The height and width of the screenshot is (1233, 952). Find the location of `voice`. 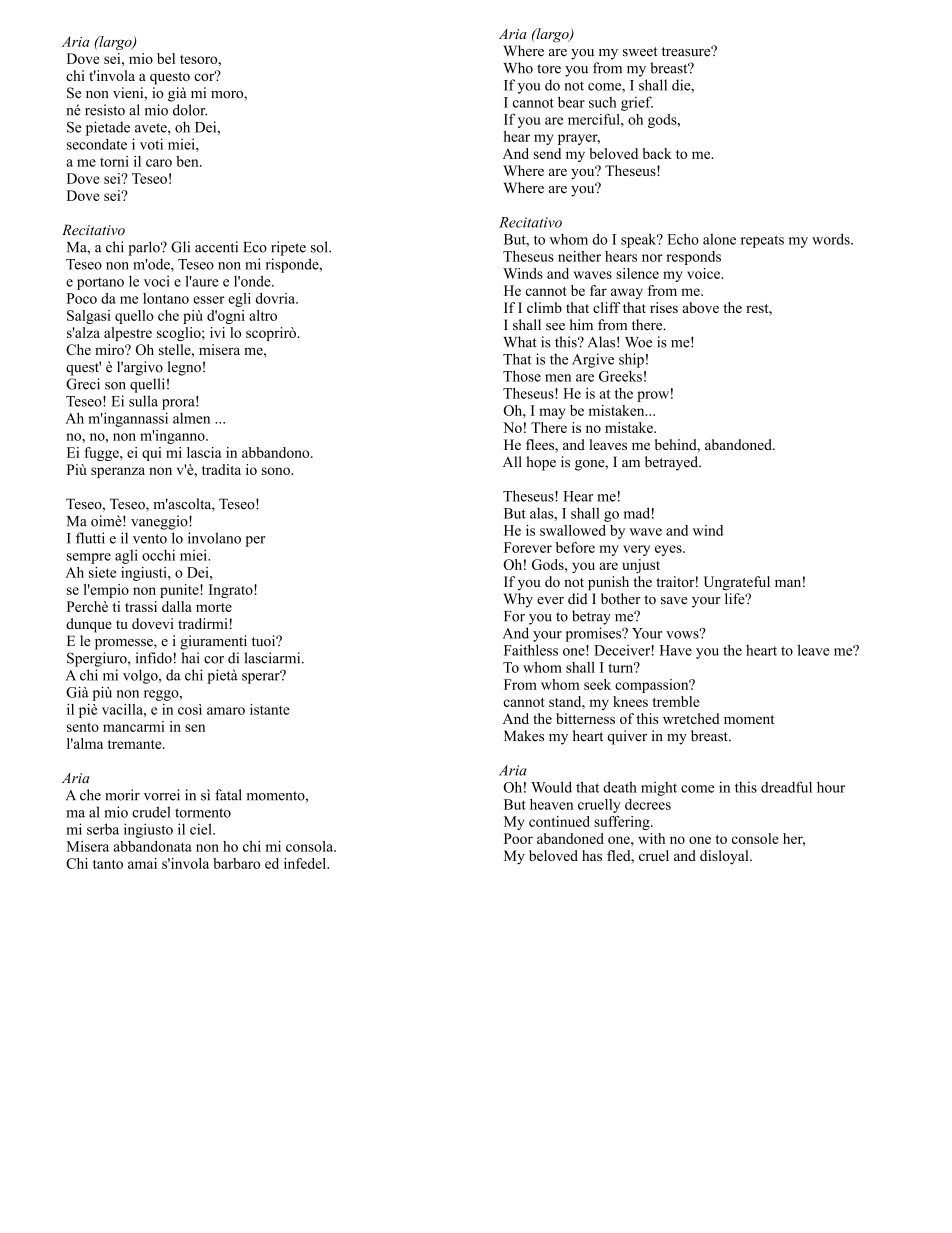

voice is located at coordinates (704, 273).
